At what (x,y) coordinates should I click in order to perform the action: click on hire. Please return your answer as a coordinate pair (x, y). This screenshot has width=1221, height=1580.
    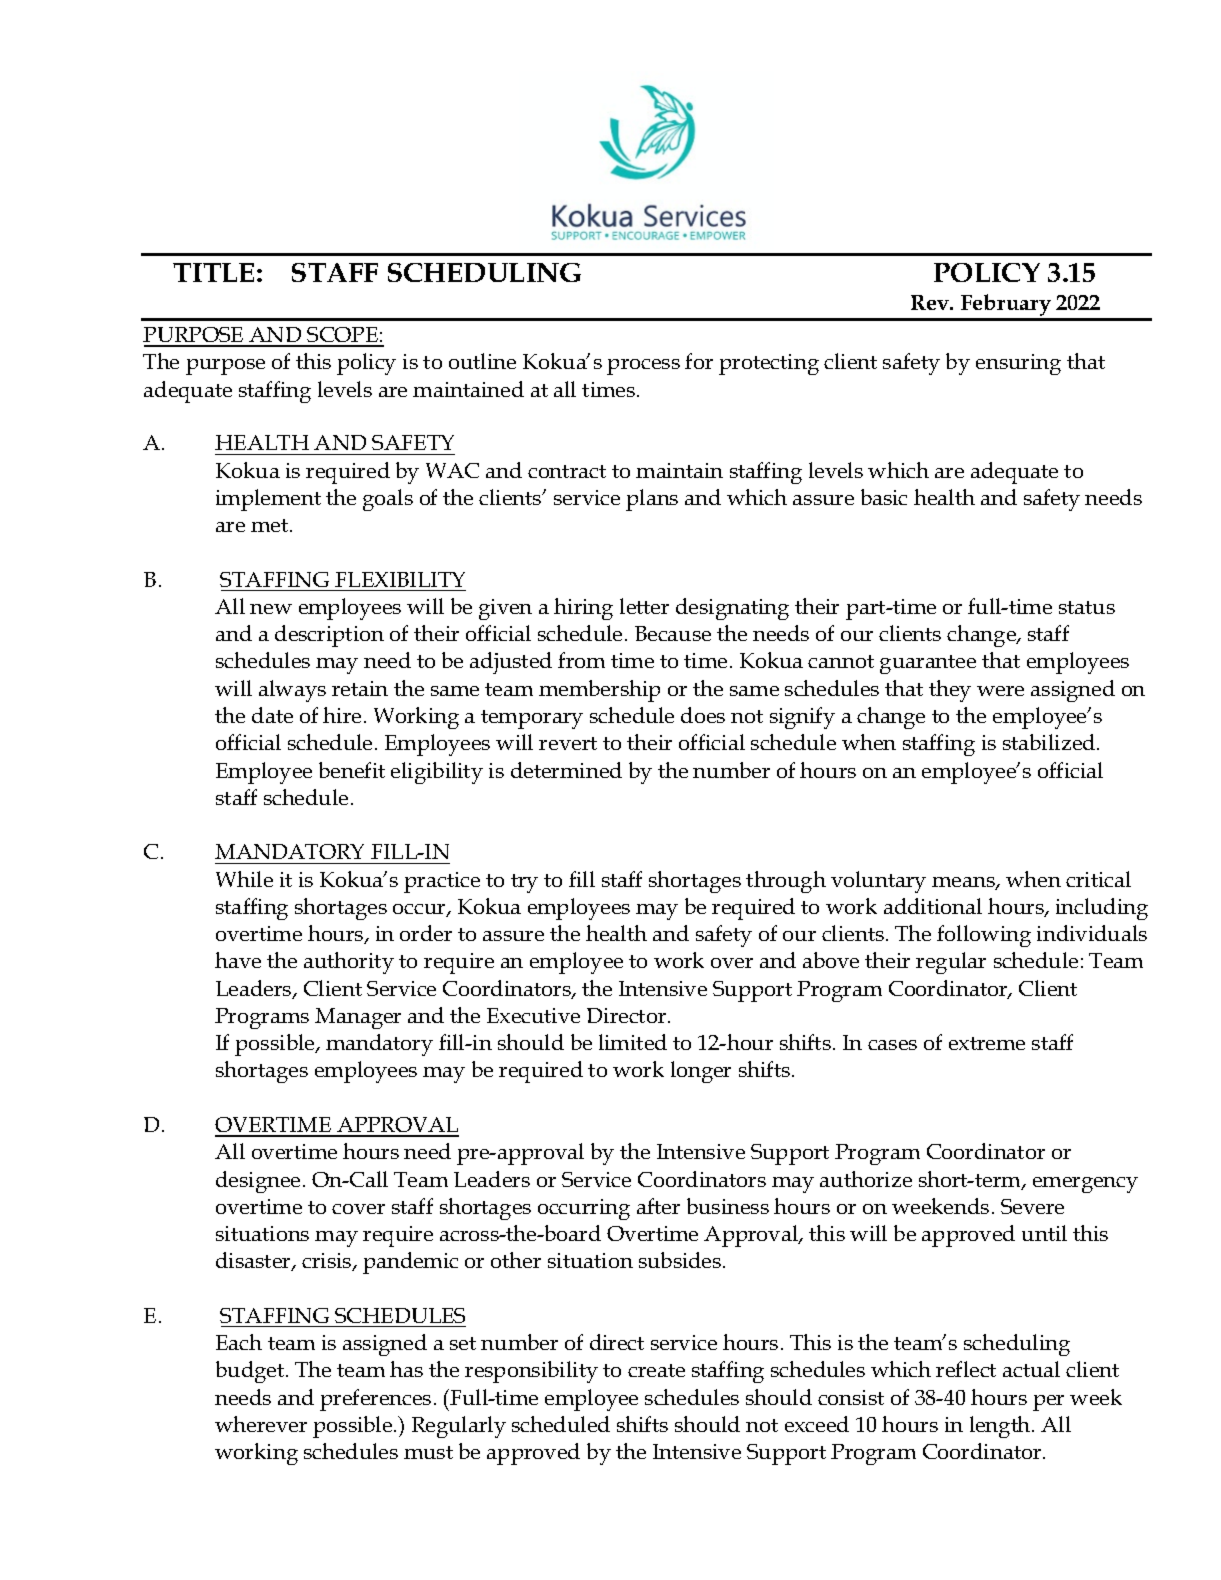
    Looking at the image, I should click on (342, 715).
